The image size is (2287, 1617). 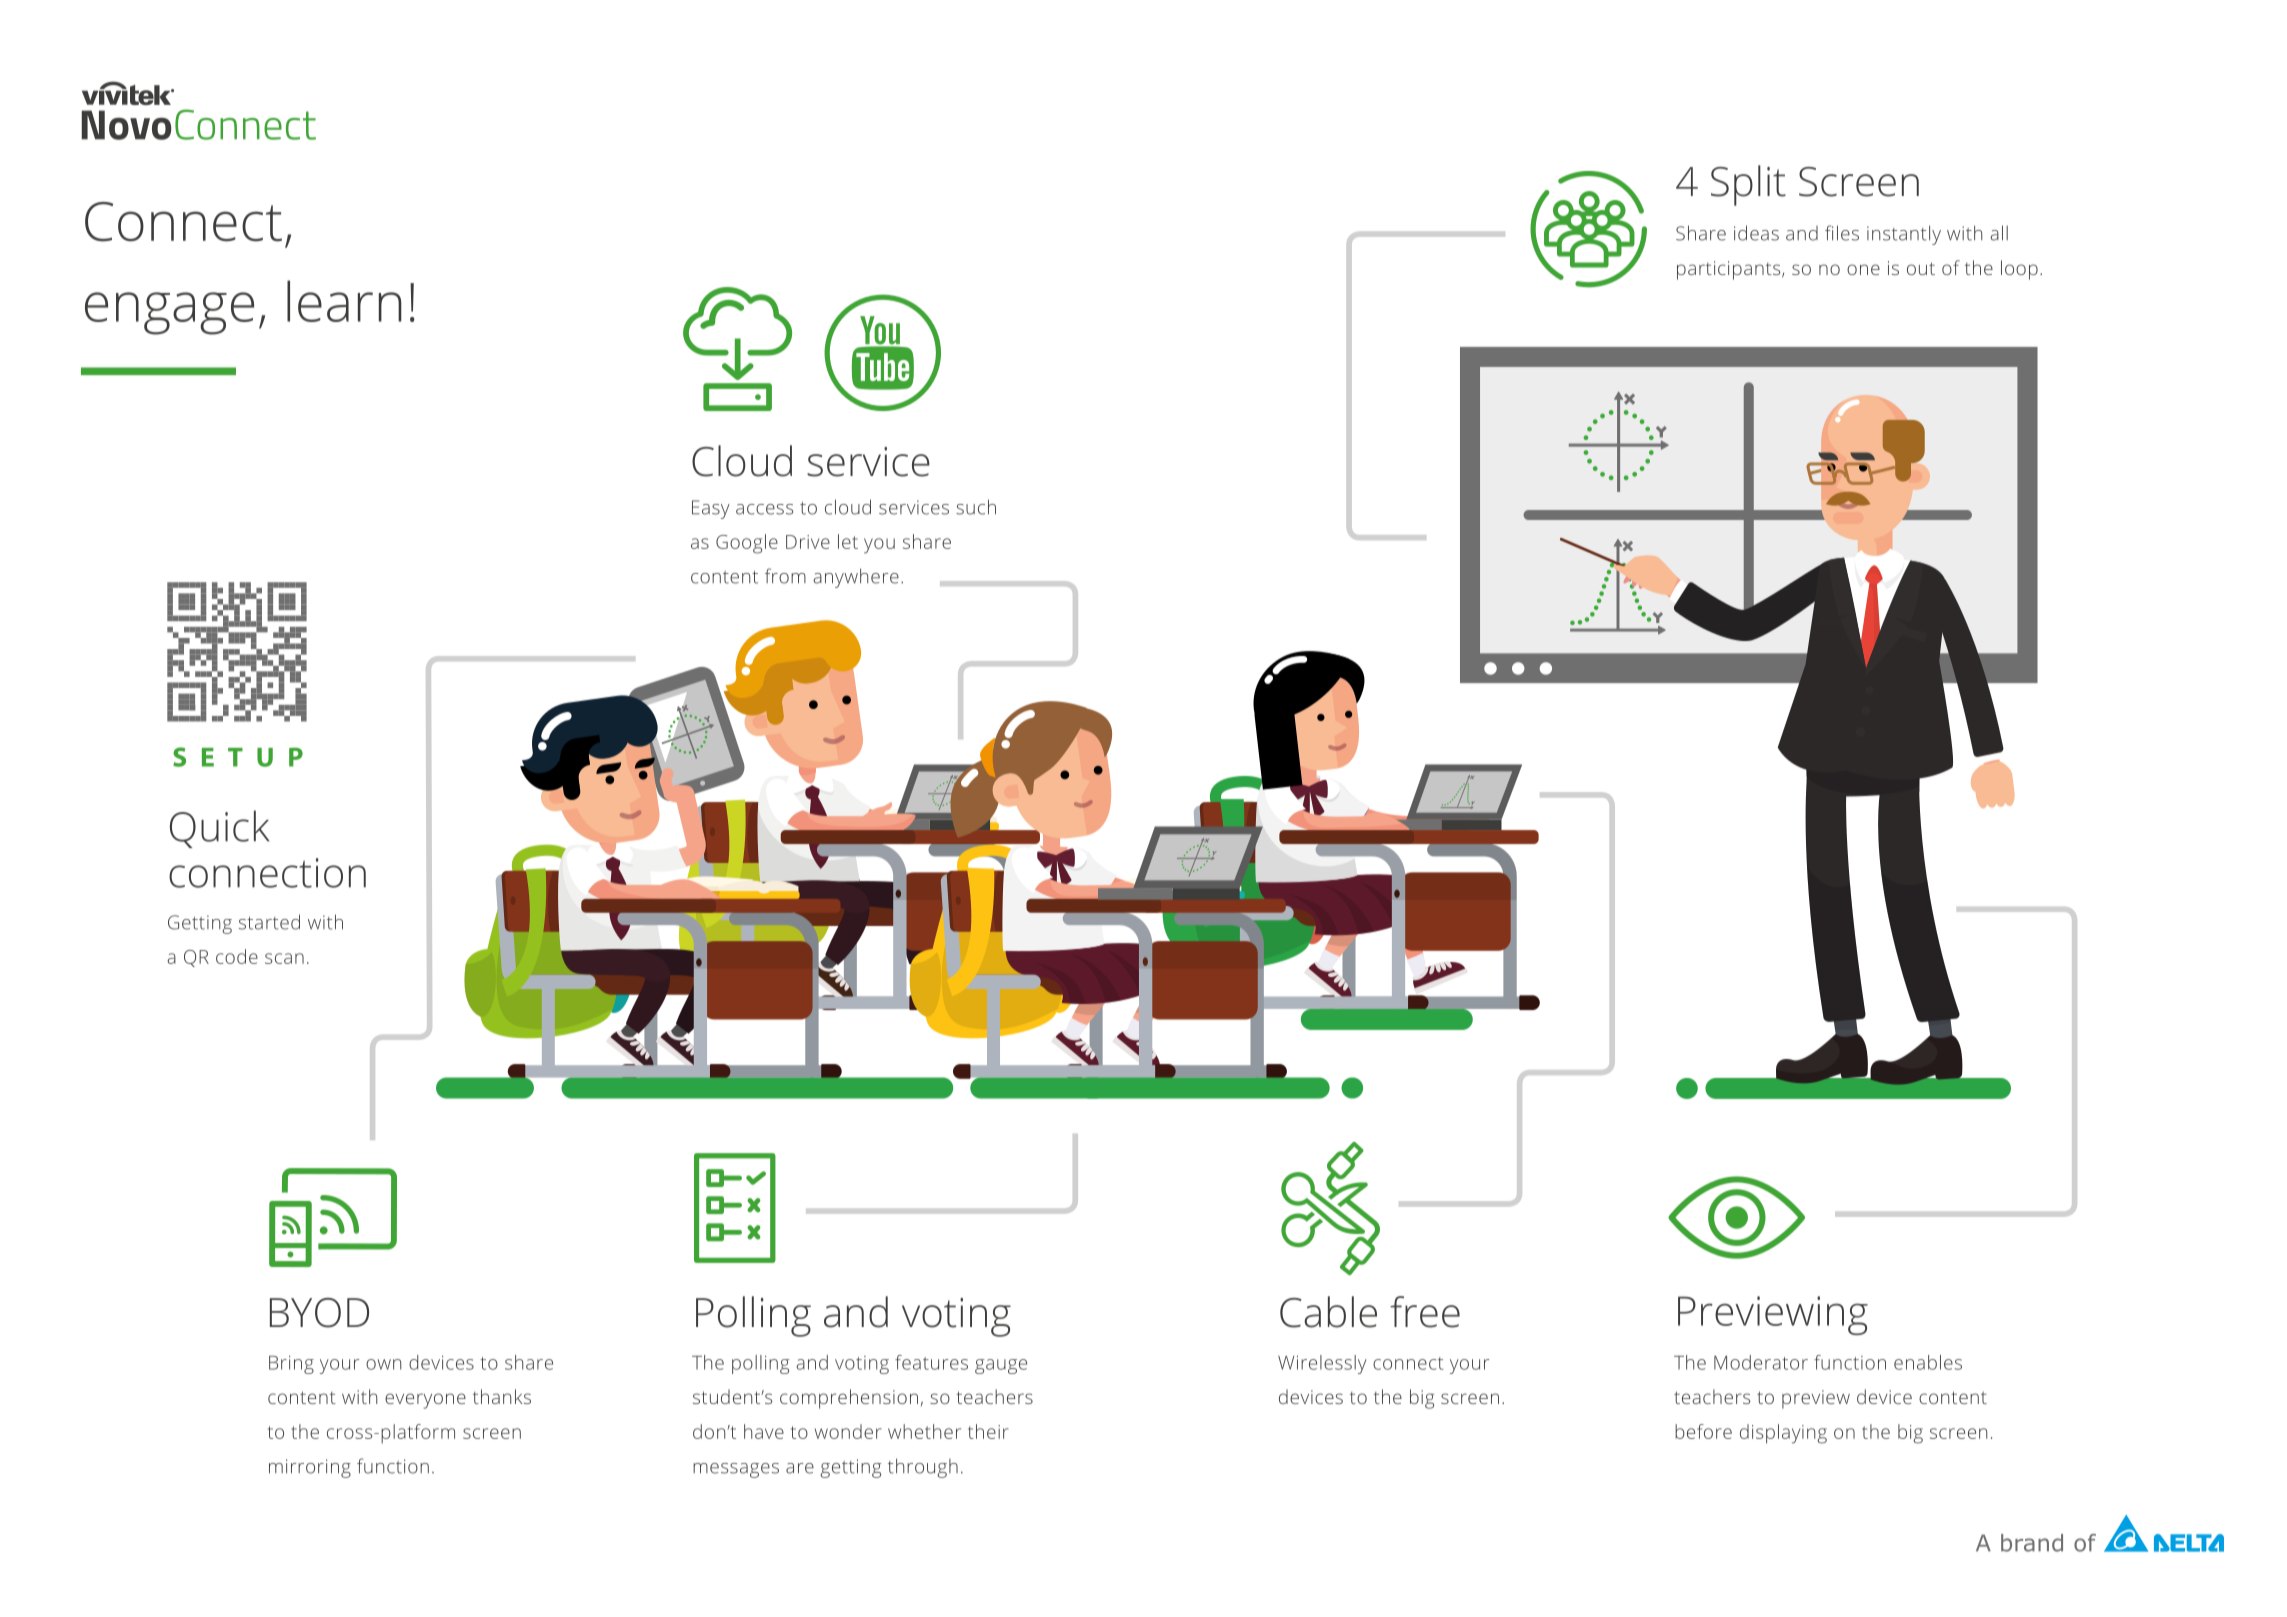 I want to click on ideas, so click(x=1756, y=233).
